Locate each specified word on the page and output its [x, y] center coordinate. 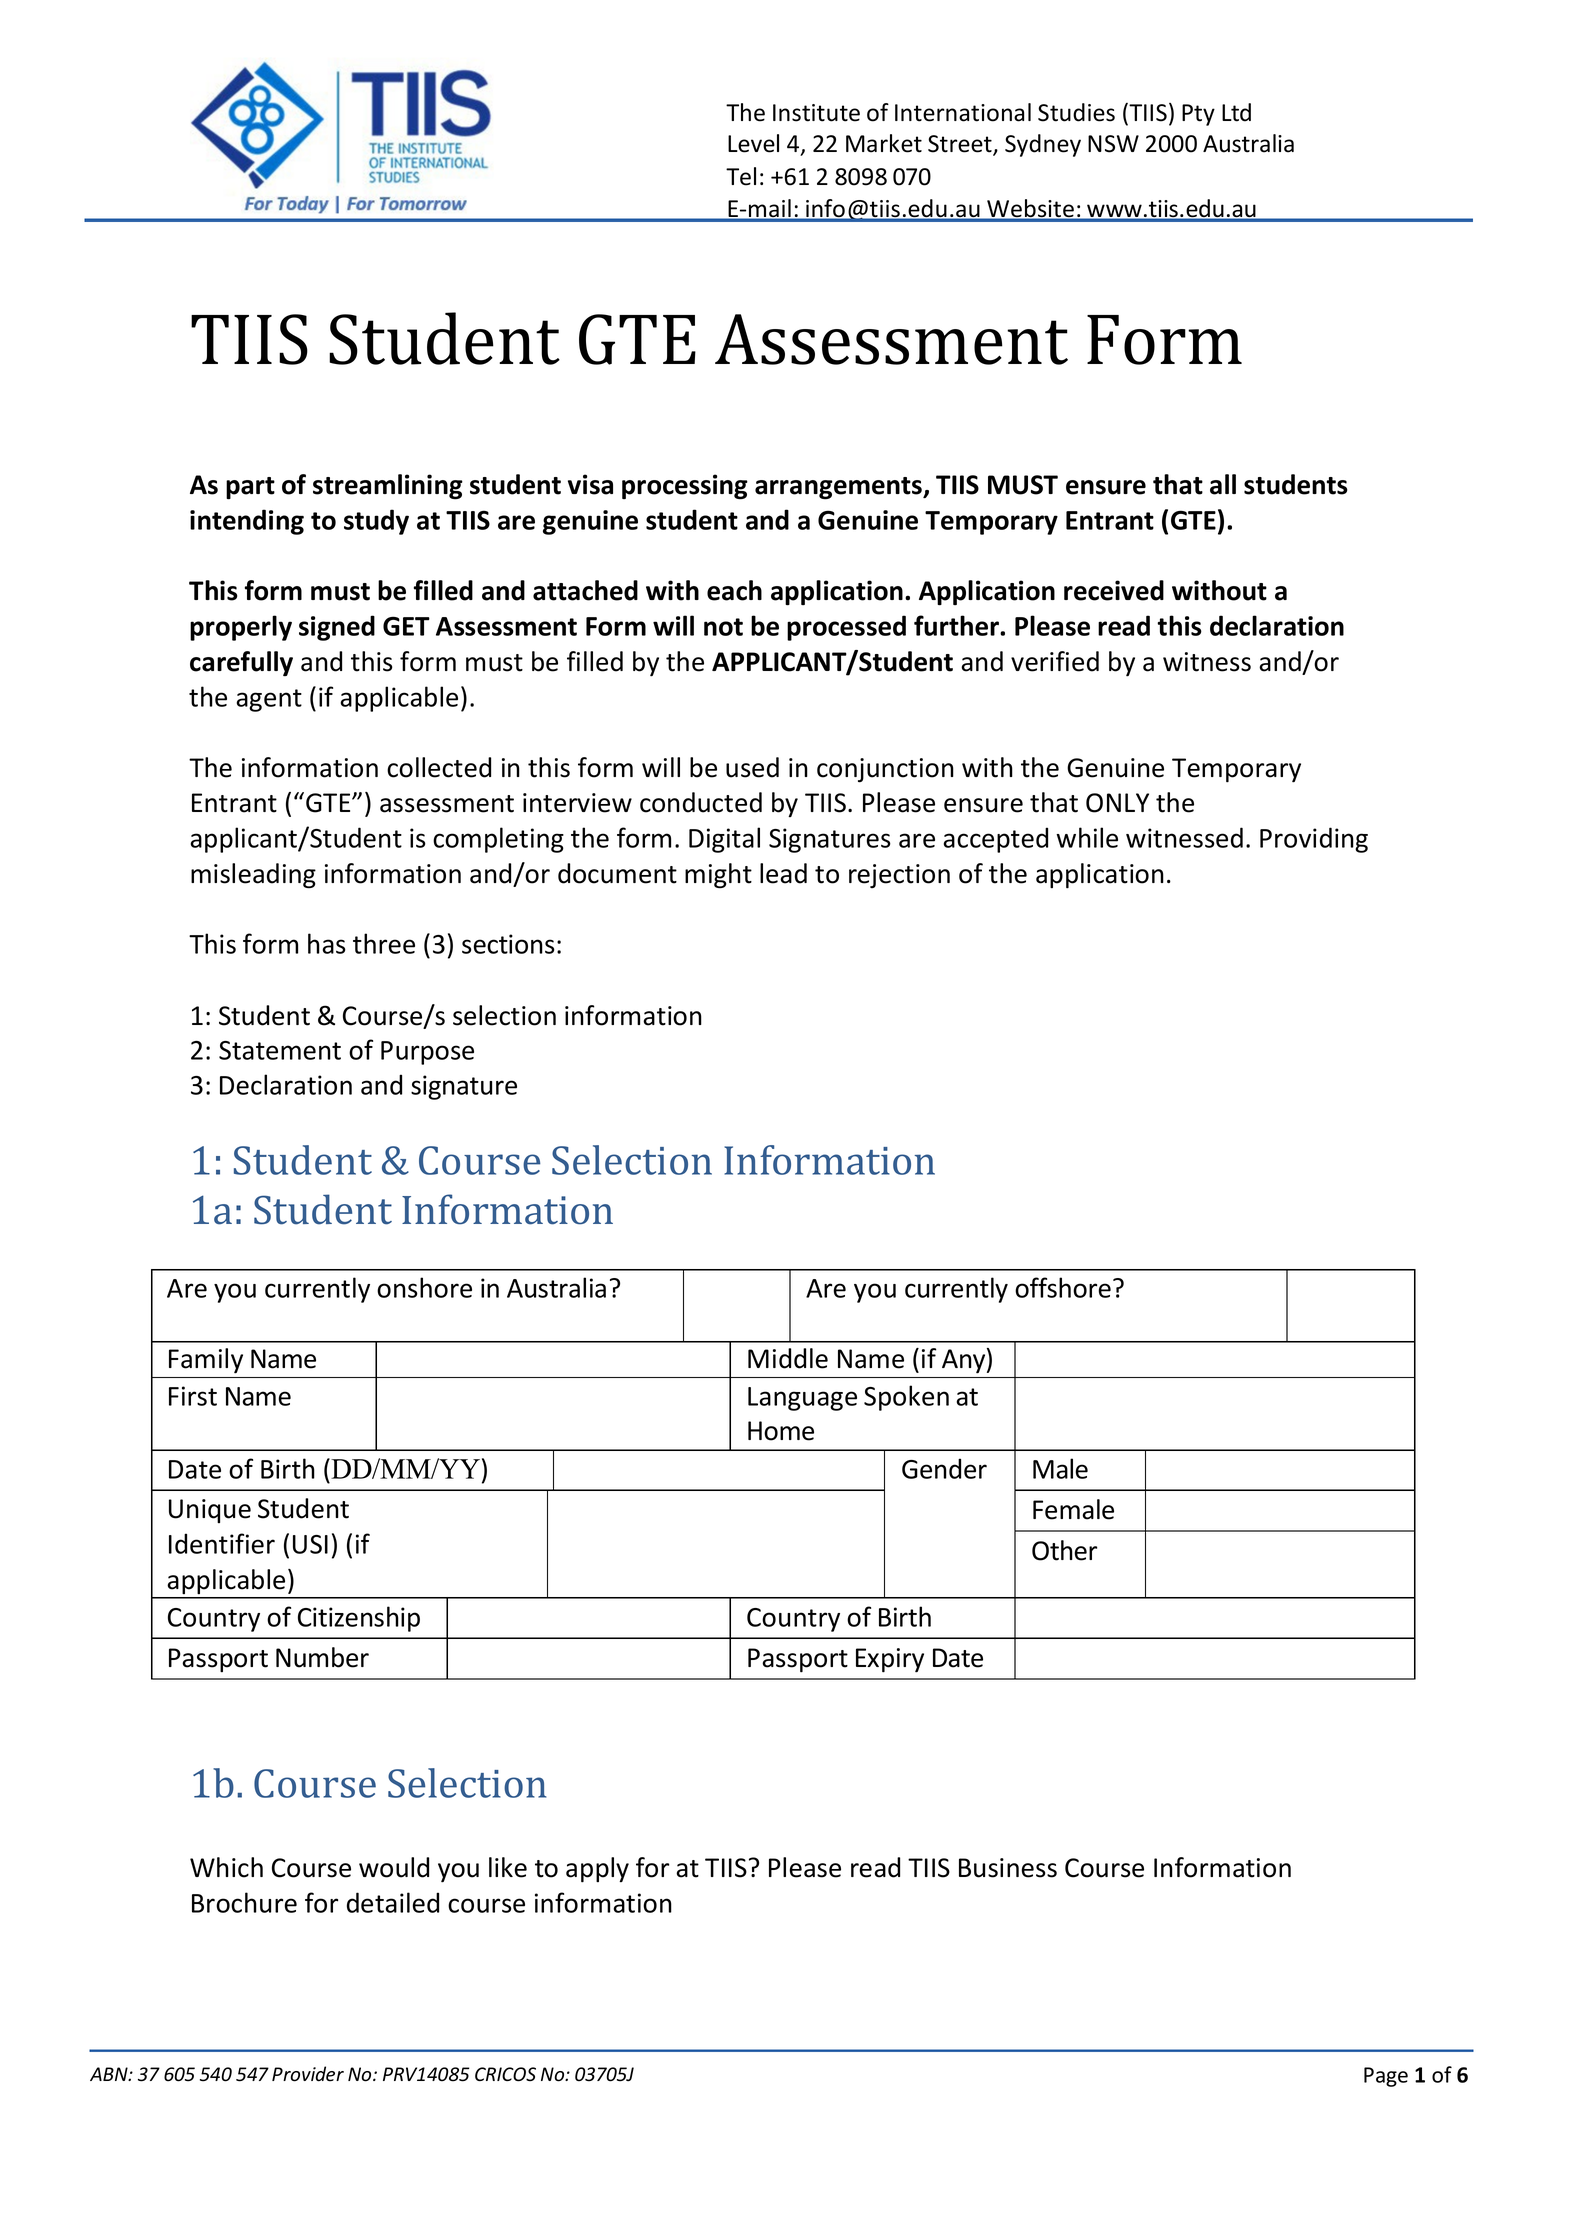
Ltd [1236, 112]
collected [439, 767]
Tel [741, 176]
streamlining [388, 487]
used [752, 767]
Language [802, 1399]
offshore [1063, 1287]
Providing [1314, 840]
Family [206, 1360]
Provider [308, 2074]
